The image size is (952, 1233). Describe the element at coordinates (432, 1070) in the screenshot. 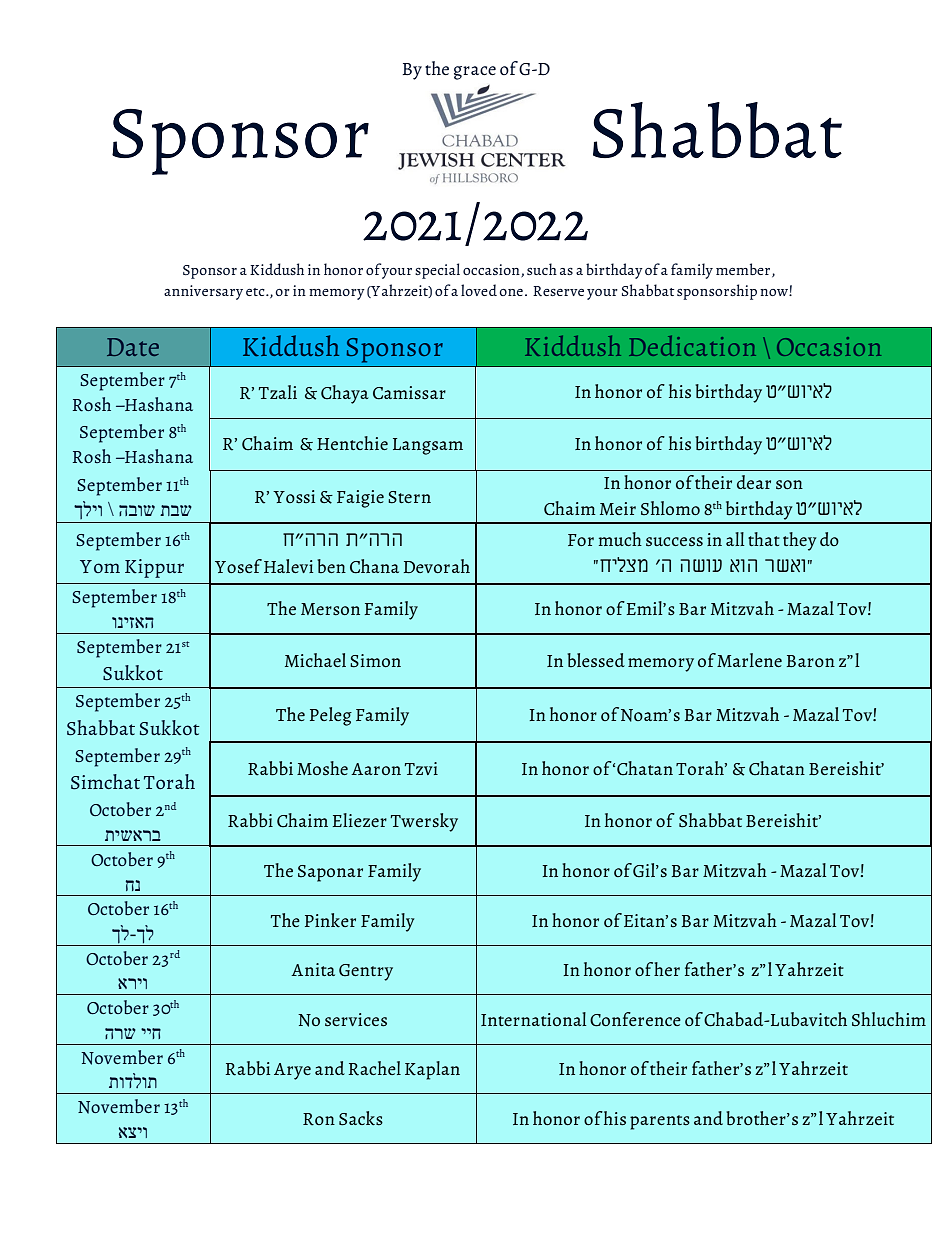

I see `Kaplan` at that location.
